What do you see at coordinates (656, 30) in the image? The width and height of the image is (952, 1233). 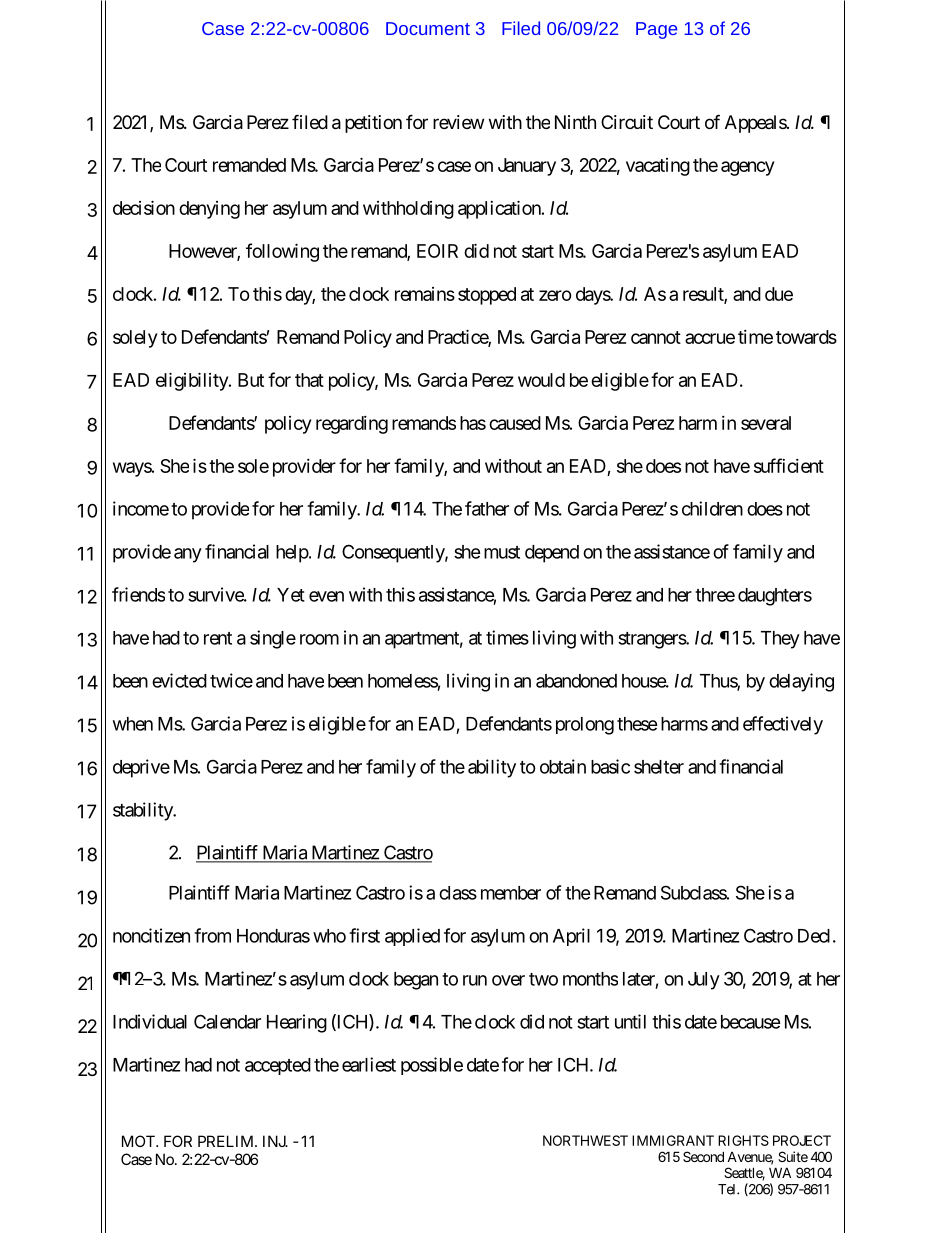 I see `Page` at bounding box center [656, 30].
